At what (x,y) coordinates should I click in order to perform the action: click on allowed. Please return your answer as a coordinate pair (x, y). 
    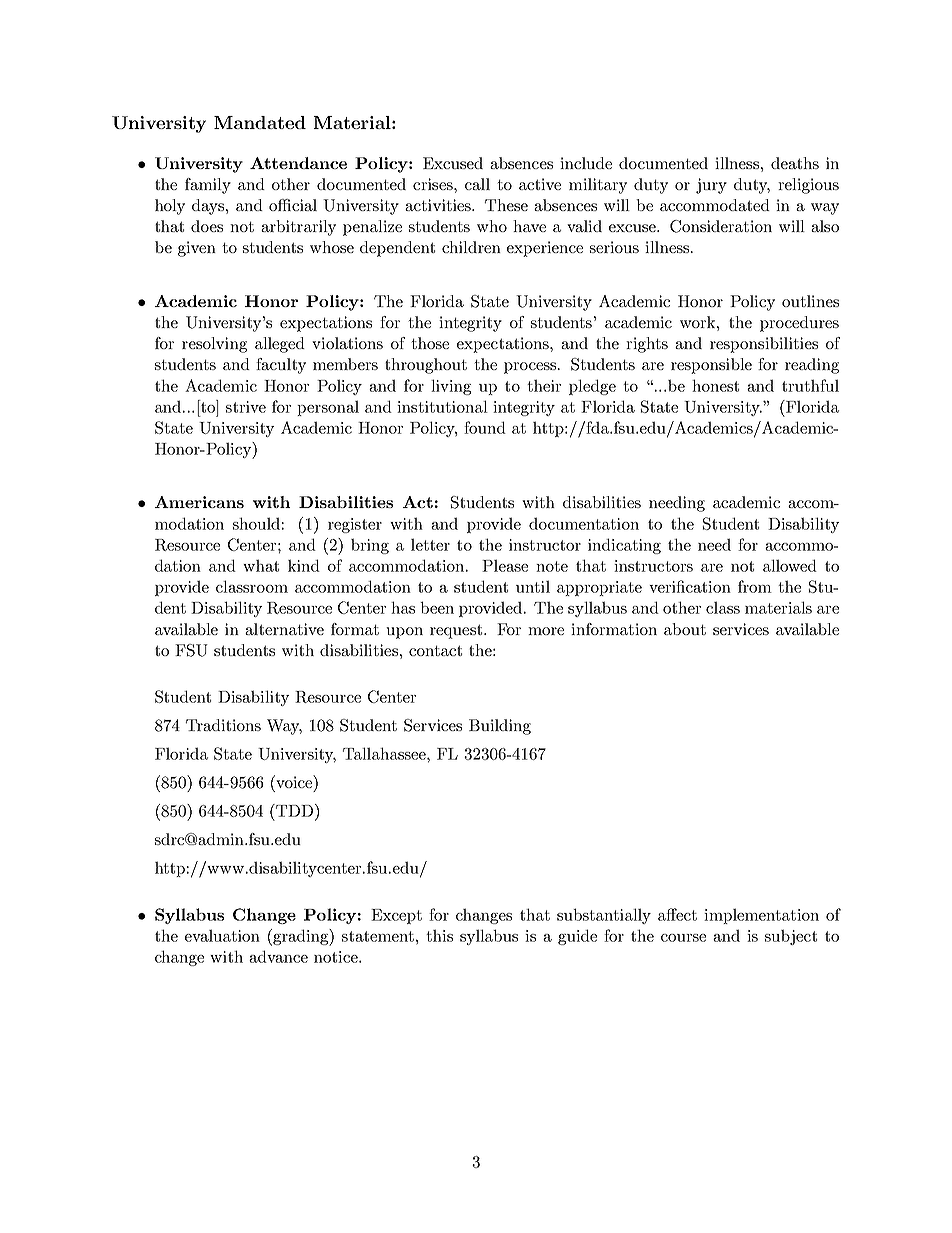
    Looking at the image, I should click on (790, 565).
